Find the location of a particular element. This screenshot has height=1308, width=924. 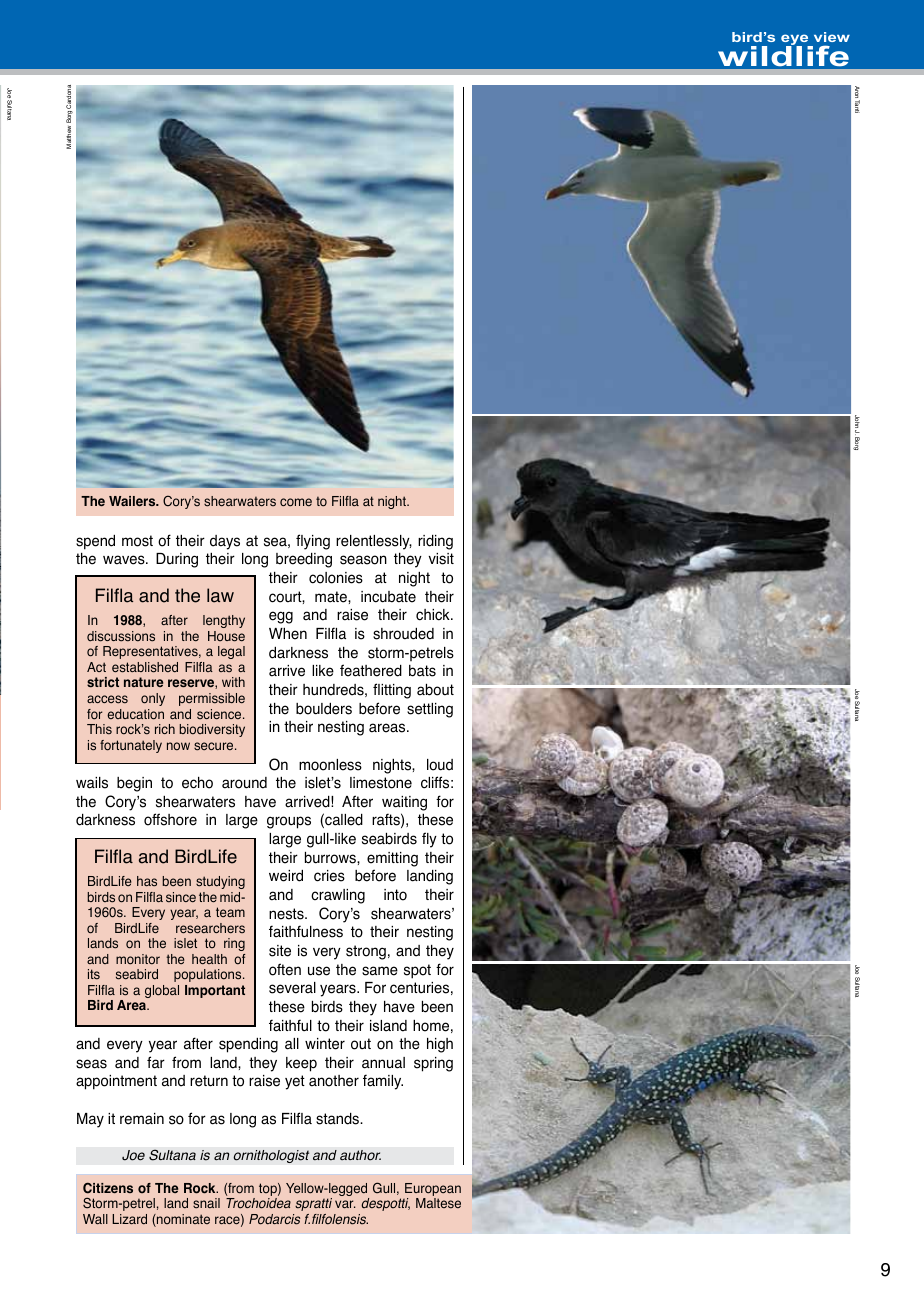

view is located at coordinates (832, 37).
